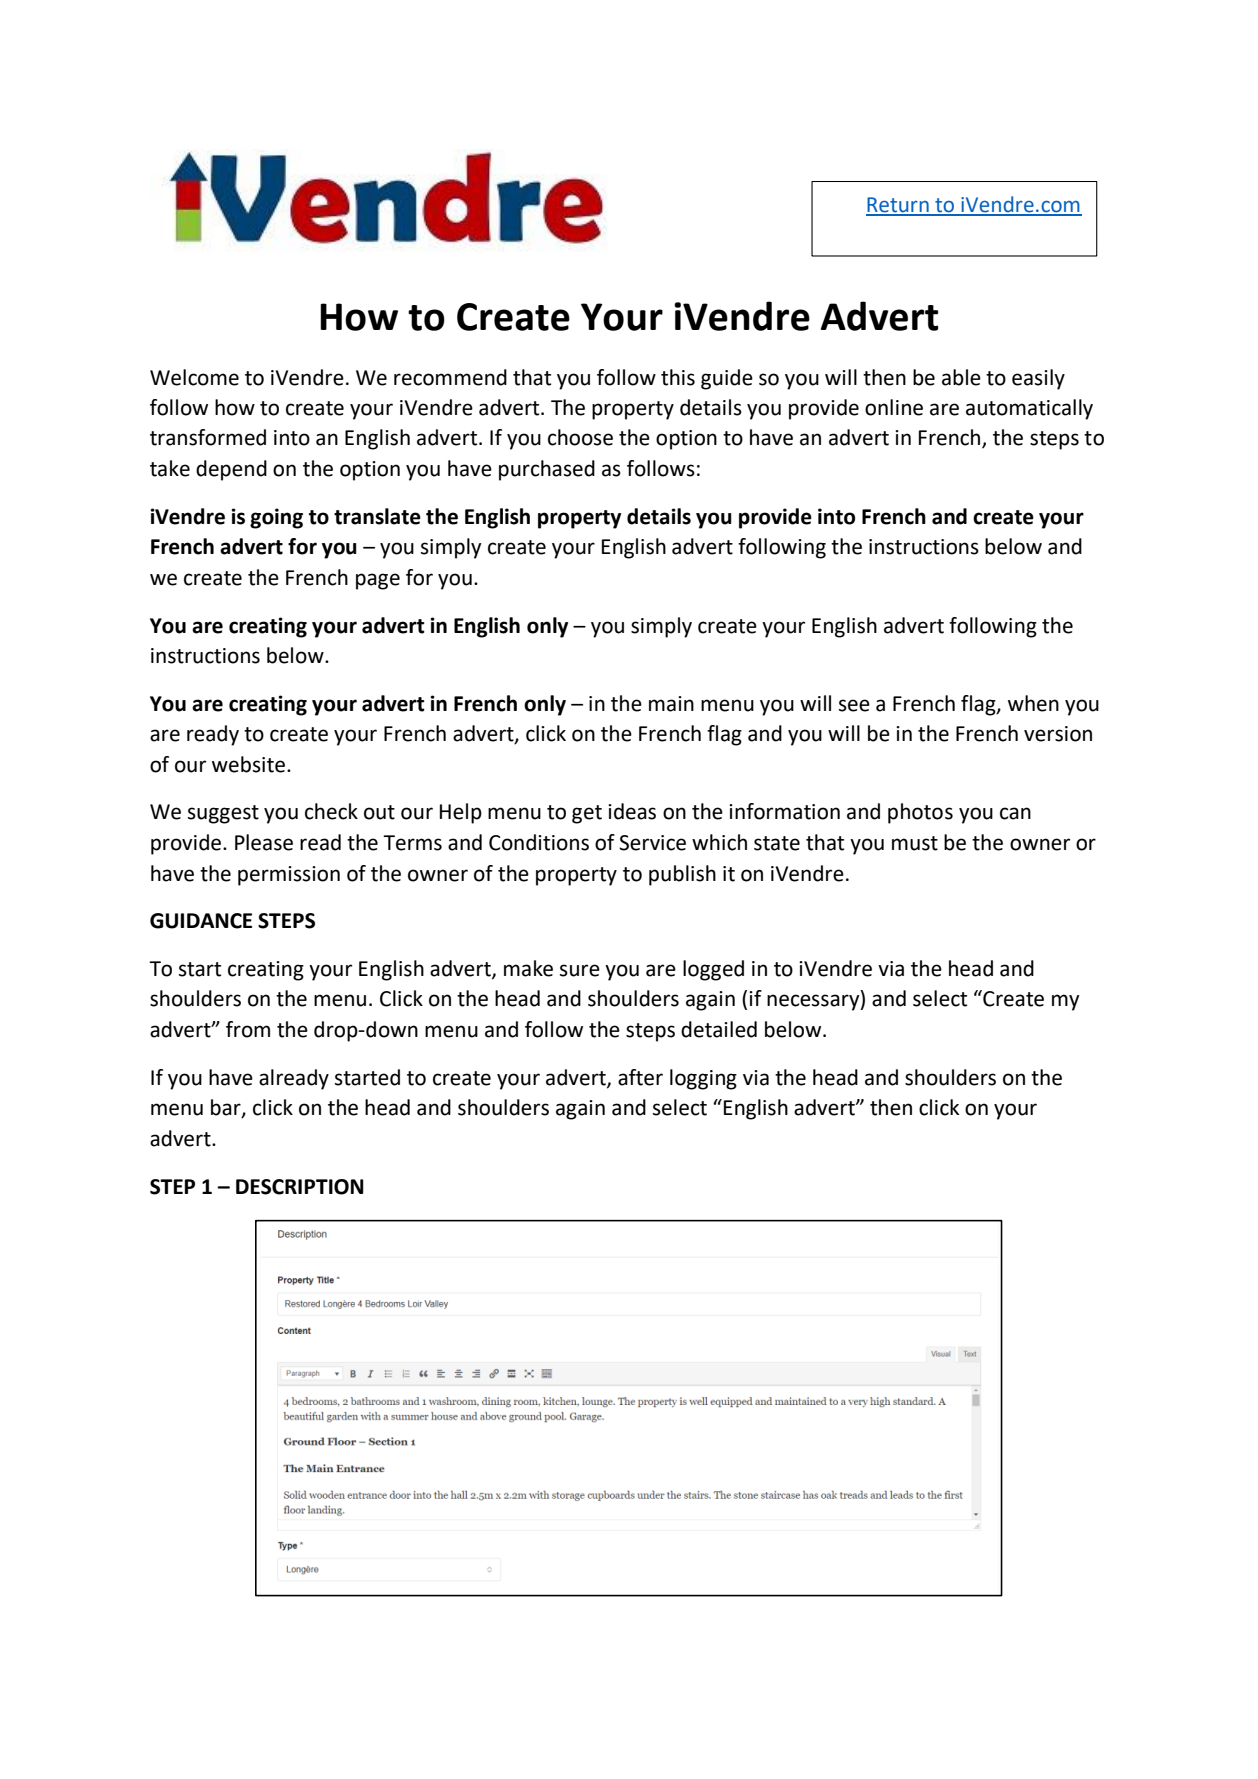 The width and height of the screenshot is (1258, 1779). I want to click on this, so click(678, 377).
